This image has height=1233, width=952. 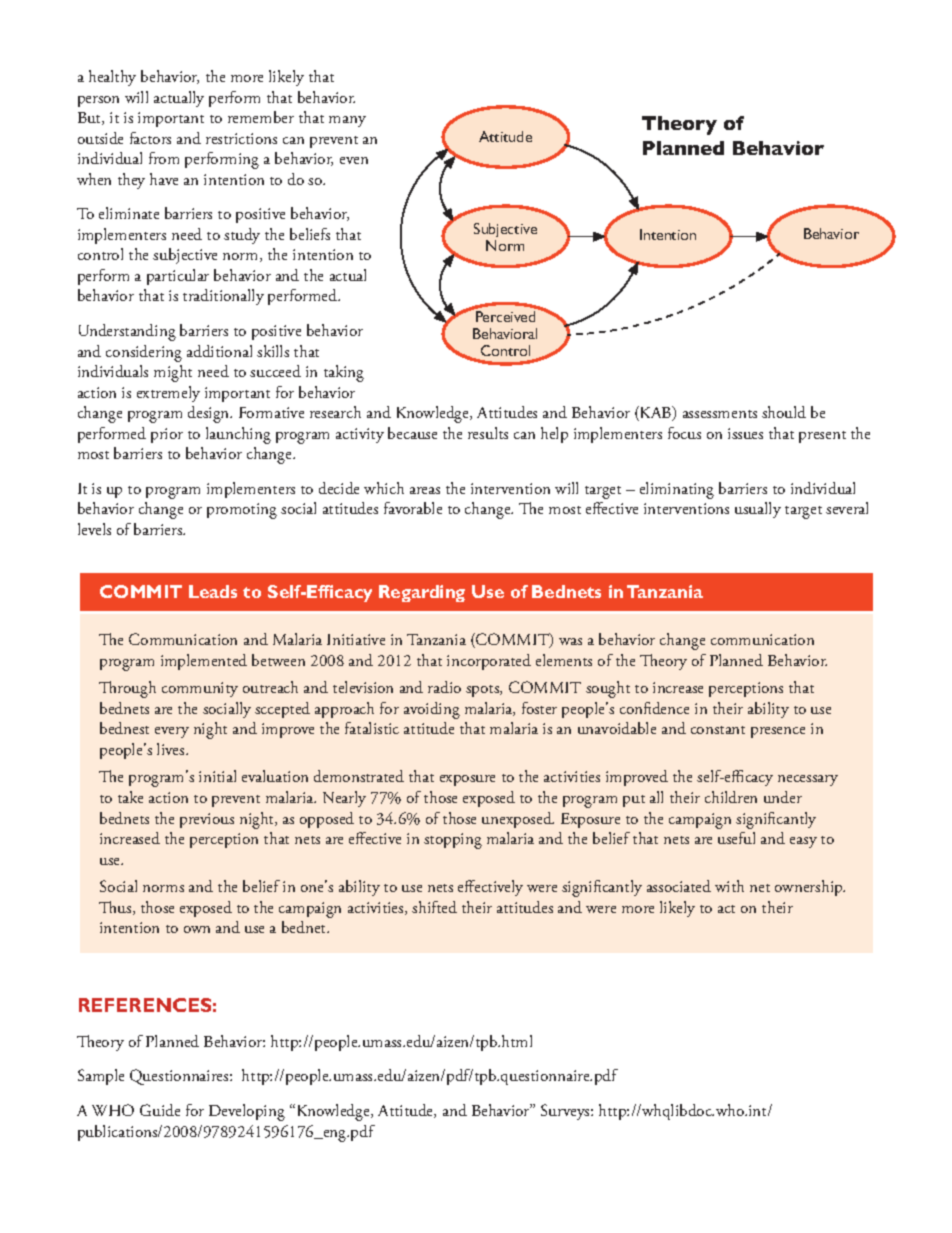 What do you see at coordinates (729, 886) in the image?
I see `with` at bounding box center [729, 886].
